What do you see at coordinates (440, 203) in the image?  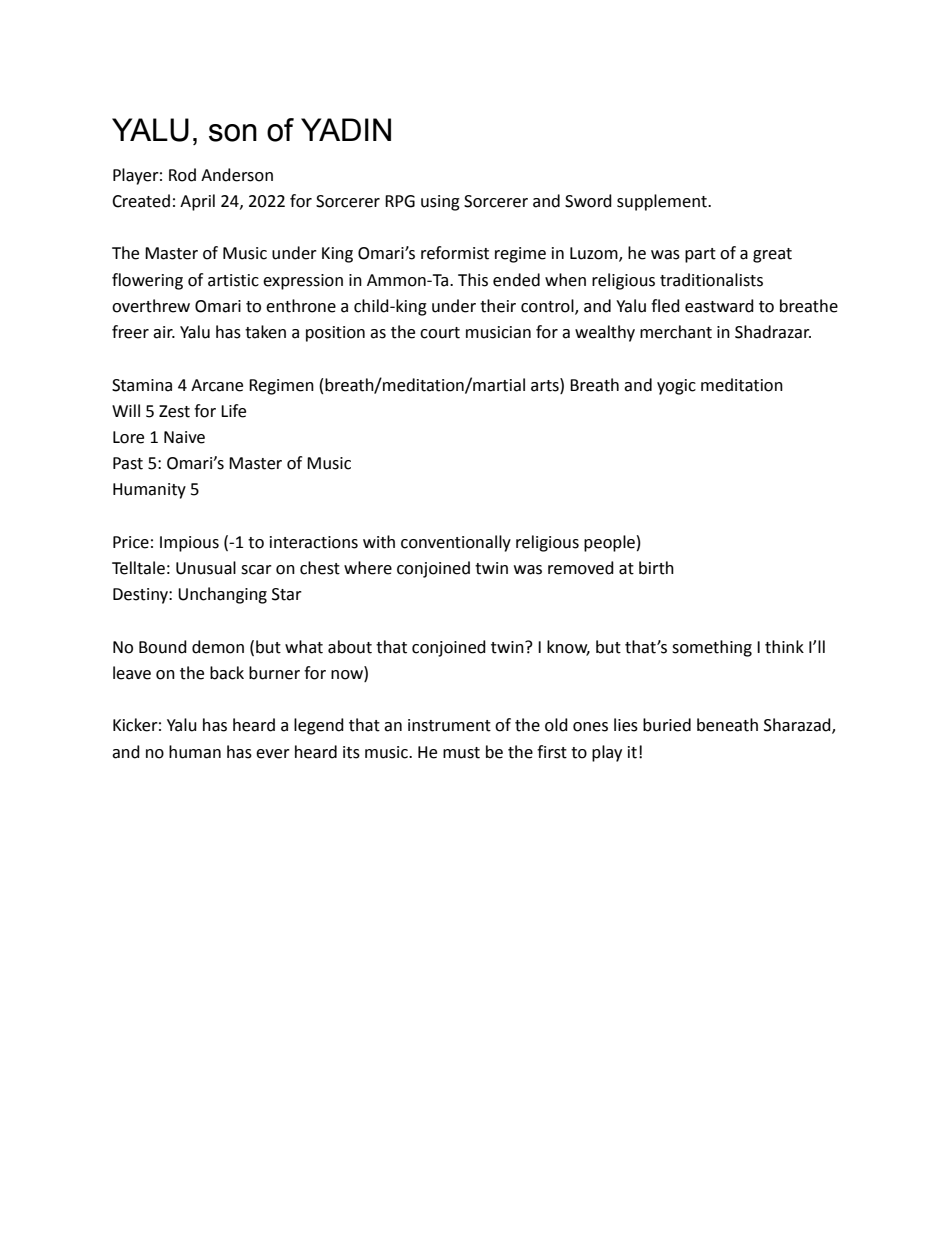 I see `using` at bounding box center [440, 203].
